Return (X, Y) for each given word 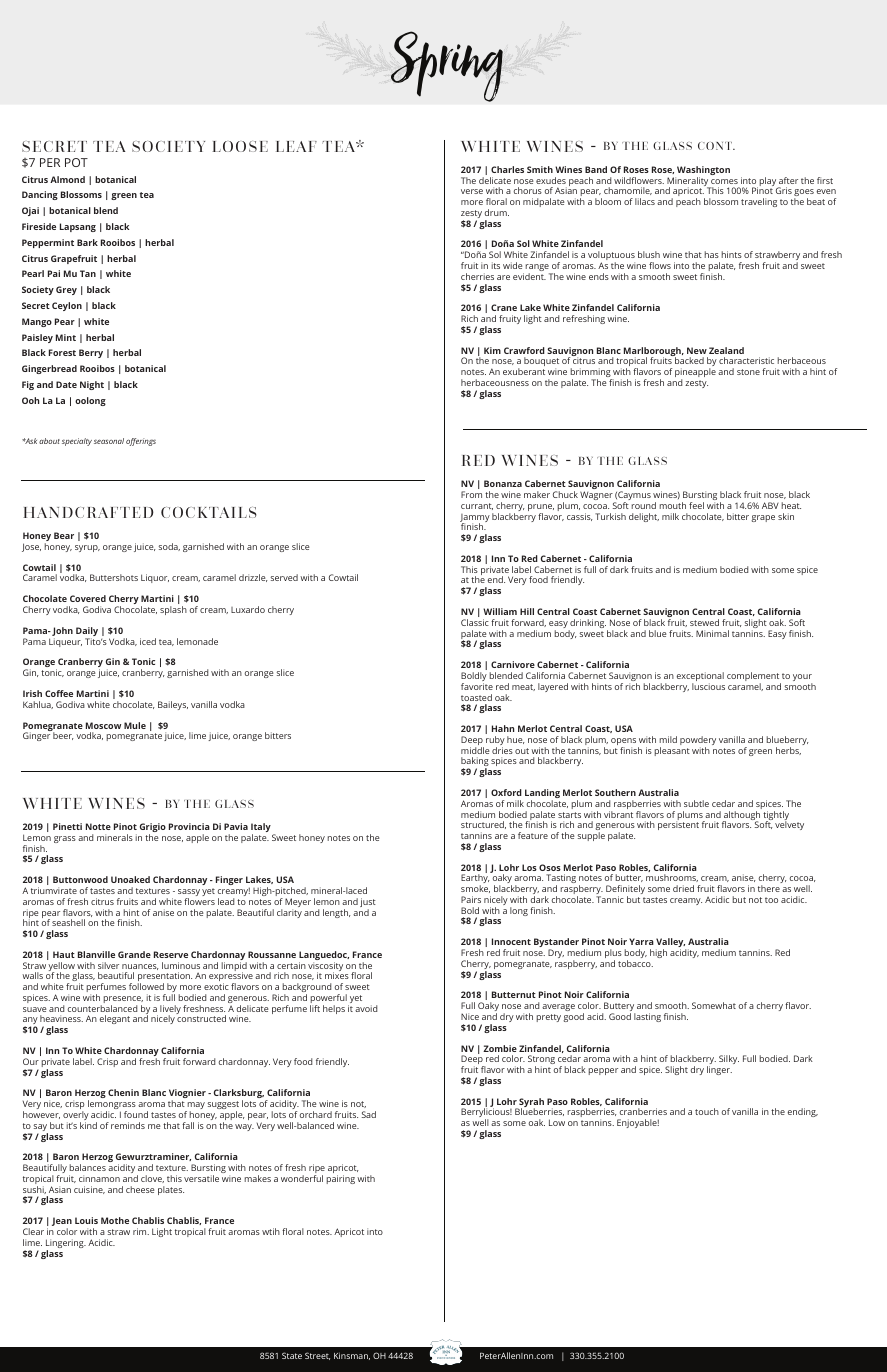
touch (707, 1111)
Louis (86, 1220)
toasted (476, 697)
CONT (716, 146)
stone (748, 372)
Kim (492, 350)
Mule (135, 725)
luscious (708, 686)
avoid (366, 1008)
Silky (729, 1059)
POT (76, 162)
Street (317, 1356)
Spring (447, 66)
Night (92, 385)
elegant (115, 1019)
